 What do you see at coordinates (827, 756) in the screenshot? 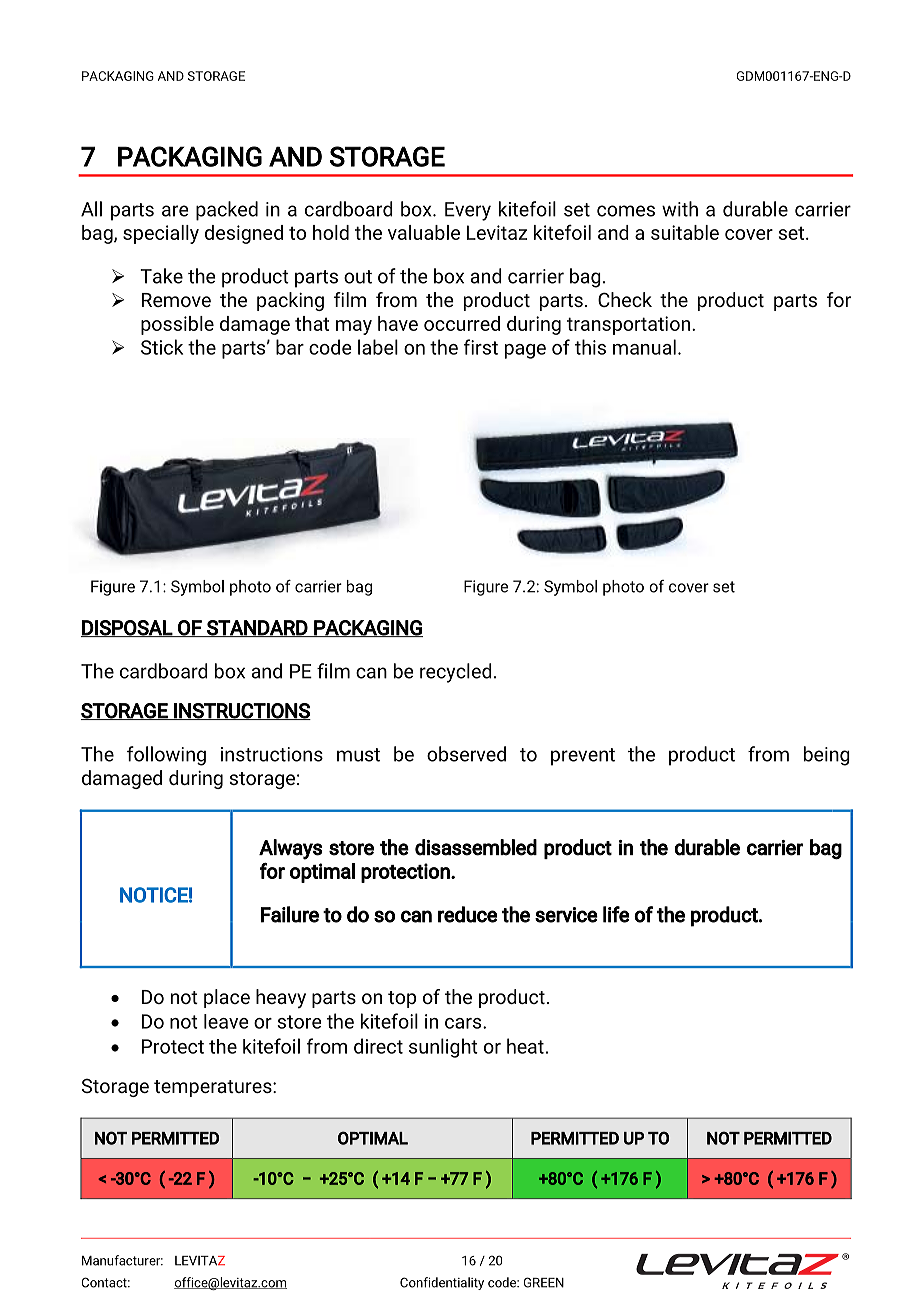
I see `being` at bounding box center [827, 756].
